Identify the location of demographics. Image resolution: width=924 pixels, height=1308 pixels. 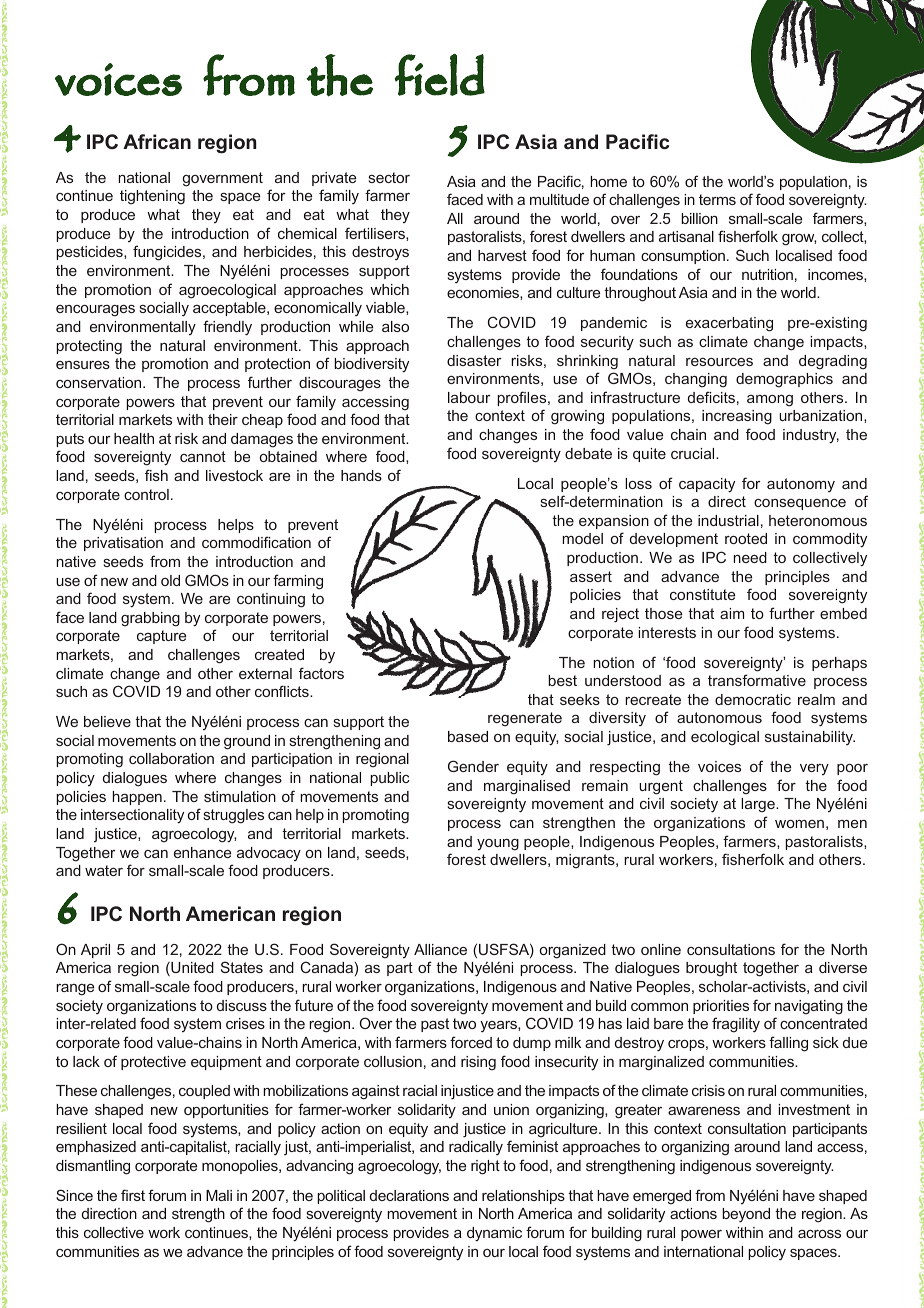
(784, 380).
